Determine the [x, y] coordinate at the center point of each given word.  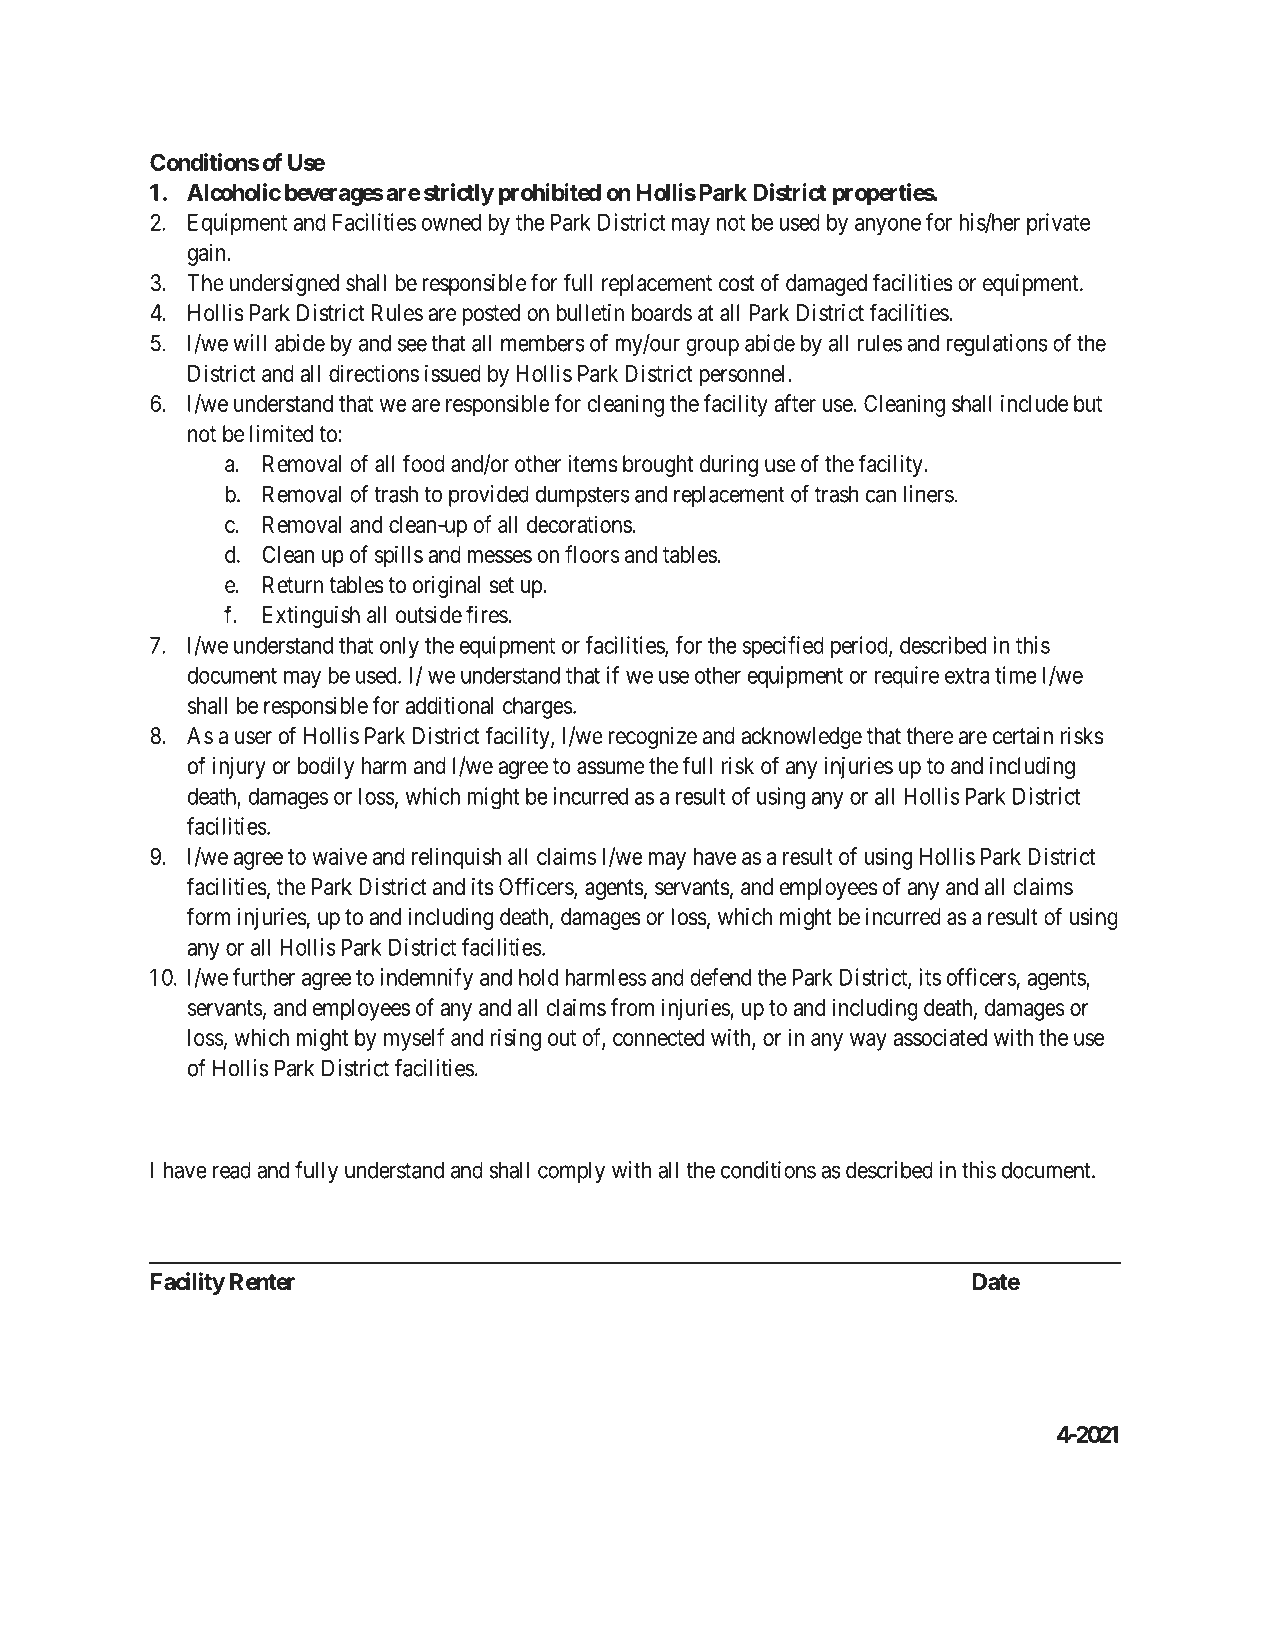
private [1058, 224]
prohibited [550, 194]
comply [571, 1172]
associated [940, 1037]
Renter [262, 1282]
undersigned [284, 285]
